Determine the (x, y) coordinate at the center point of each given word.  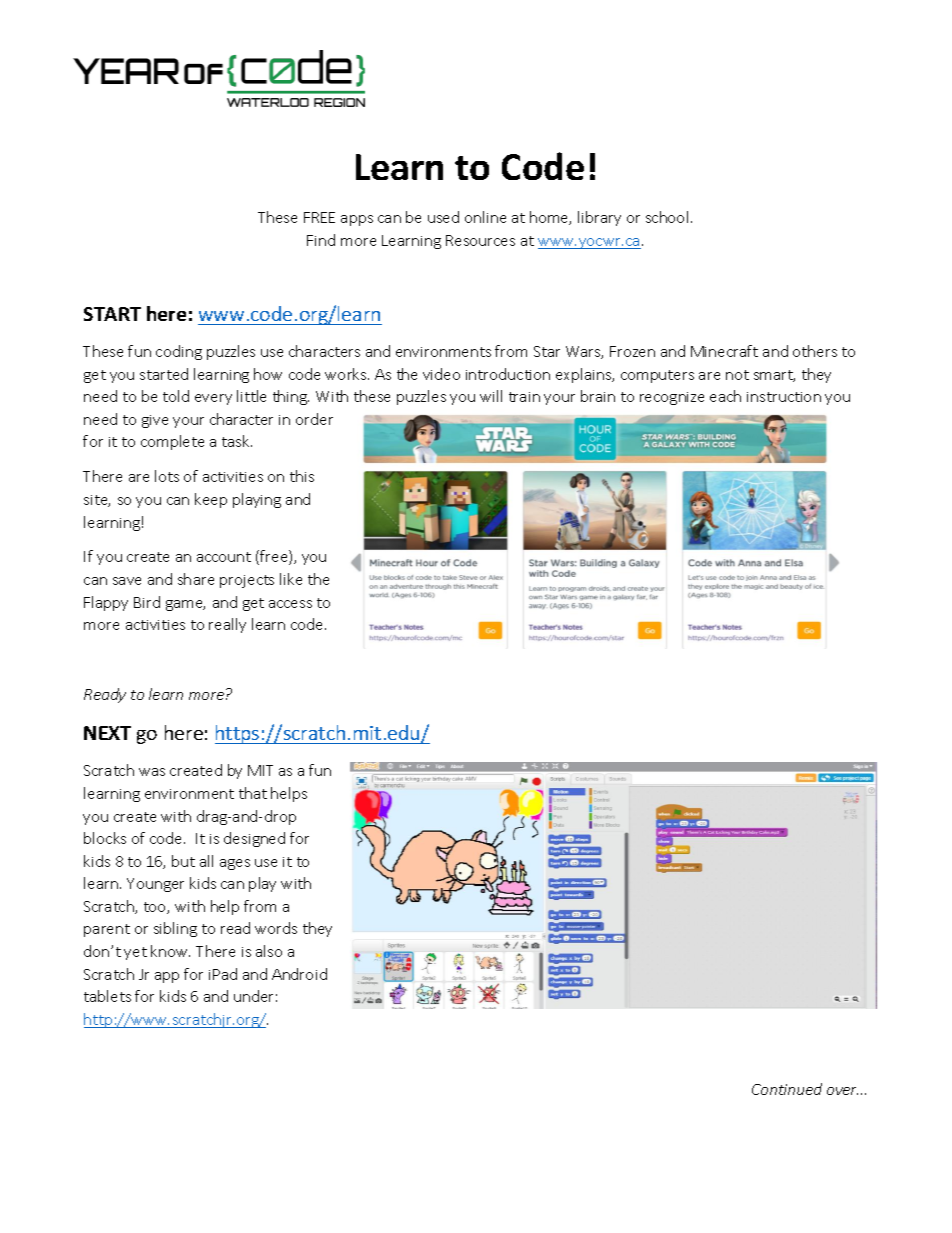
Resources (480, 240)
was (152, 772)
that (253, 793)
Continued (787, 1089)
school (667, 217)
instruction (784, 397)
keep (211, 500)
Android (299, 974)
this (302, 476)
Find (321, 240)
